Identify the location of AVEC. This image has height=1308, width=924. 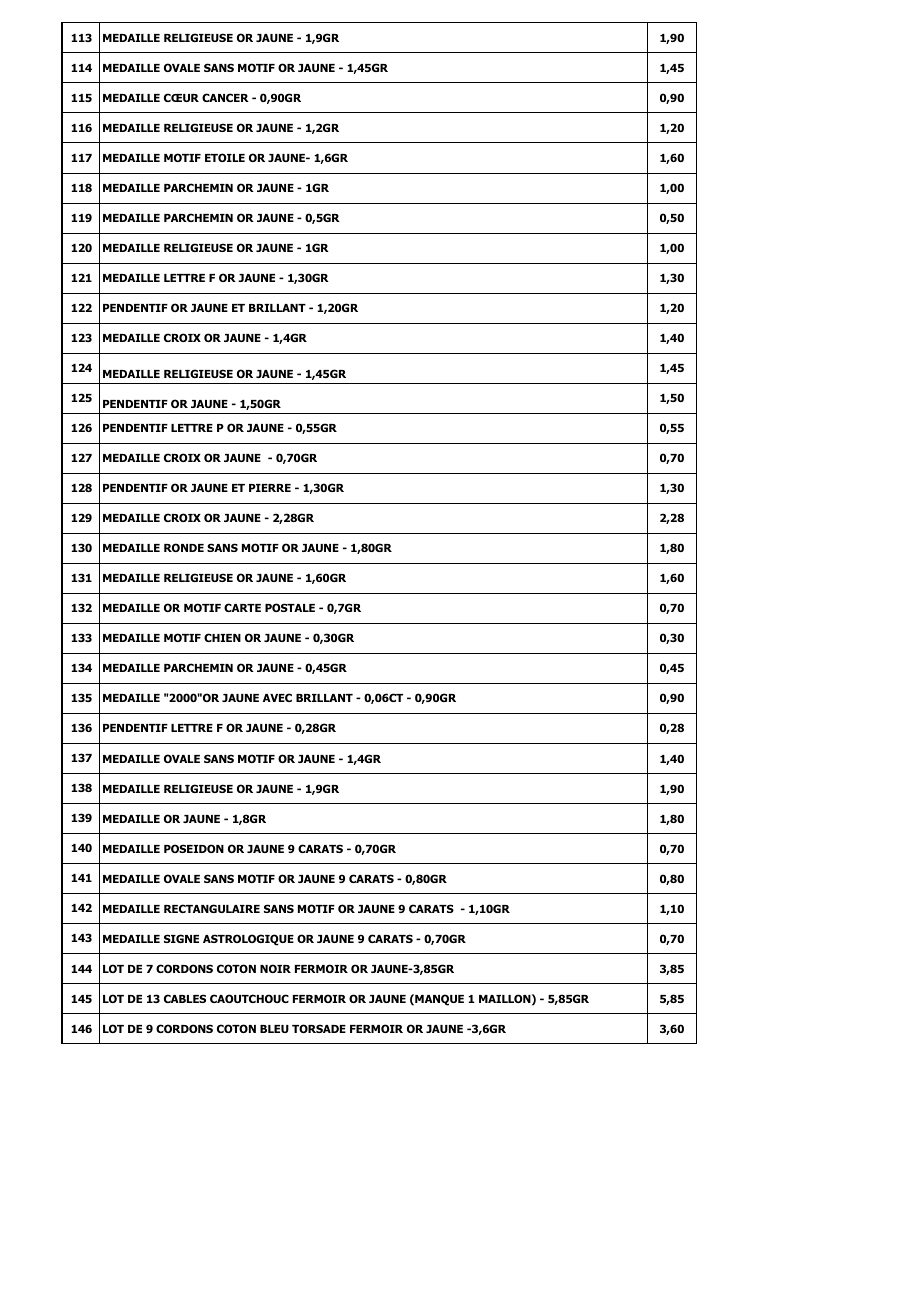
(277, 697).
